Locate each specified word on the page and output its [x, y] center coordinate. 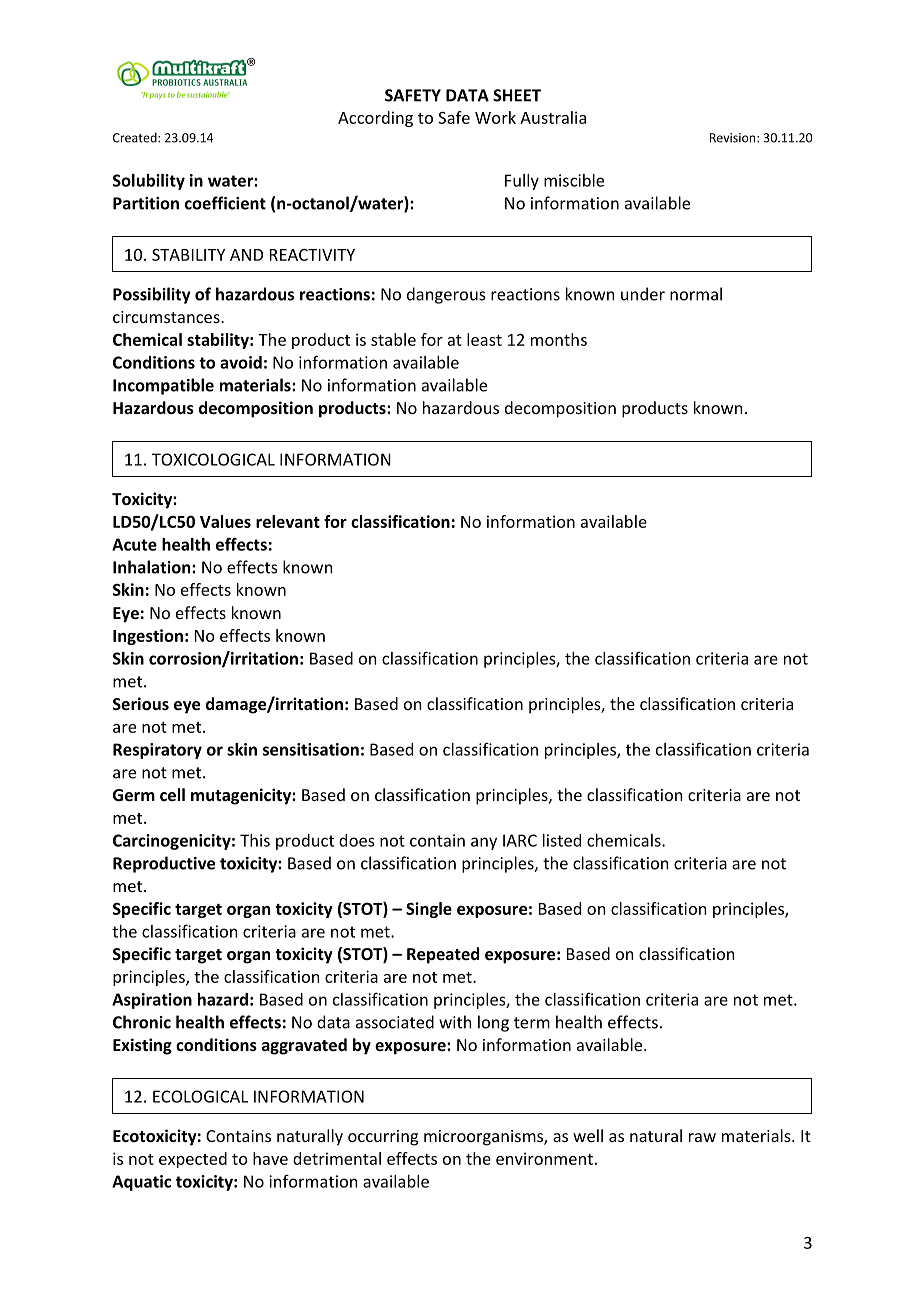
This [255, 840]
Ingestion [148, 637]
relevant [288, 521]
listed [562, 840]
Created [136, 137]
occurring [383, 1138]
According [375, 119]
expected [193, 1160]
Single [429, 910]
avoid [241, 362]
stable [393, 339]
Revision [734, 138]
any [484, 843]
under [643, 294]
